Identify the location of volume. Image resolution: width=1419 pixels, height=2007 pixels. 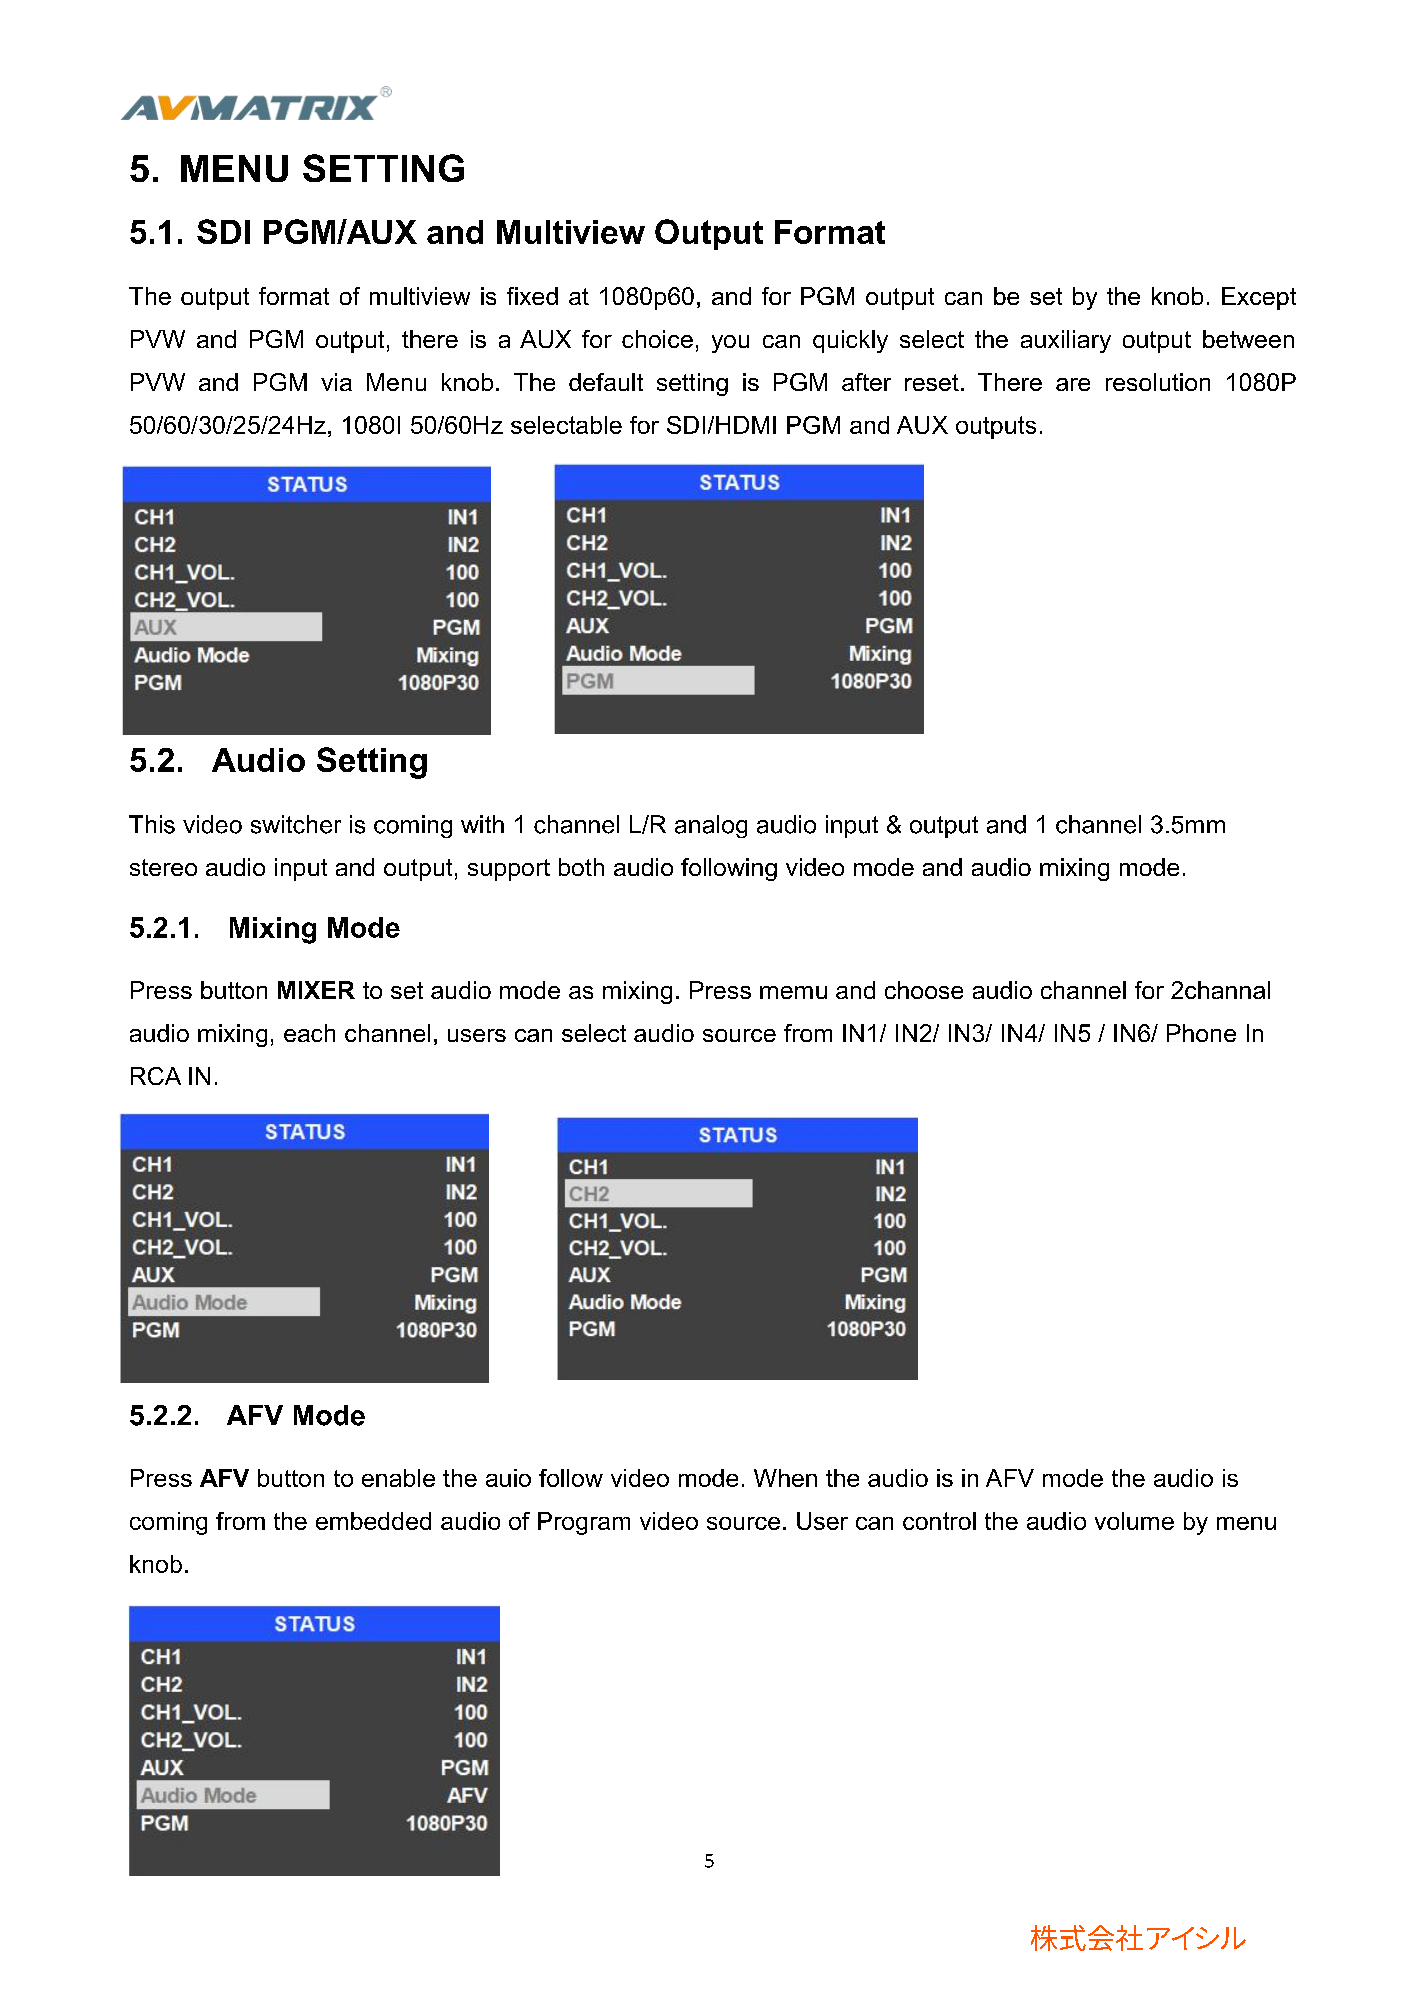
(1134, 1521).
